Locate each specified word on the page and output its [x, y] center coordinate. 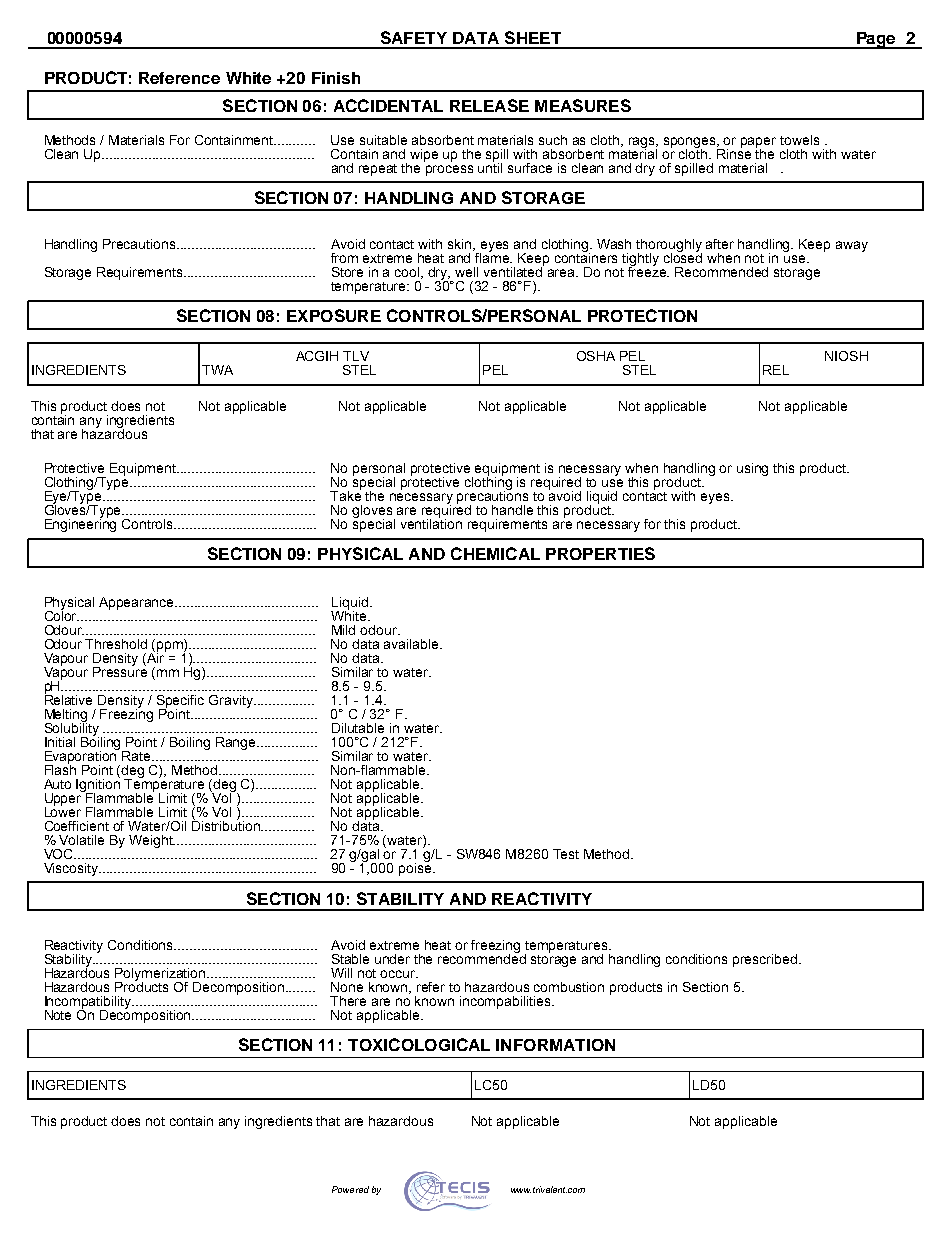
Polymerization [161, 975]
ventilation [431, 523]
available [412, 644]
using [752, 469]
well [466, 272]
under [392, 959]
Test [566, 854]
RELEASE [489, 105]
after [720, 244]
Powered [350, 1189]
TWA [217, 370]
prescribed [766, 960]
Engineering [80, 524]
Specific [180, 702]
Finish [336, 78]
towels [799, 140]
